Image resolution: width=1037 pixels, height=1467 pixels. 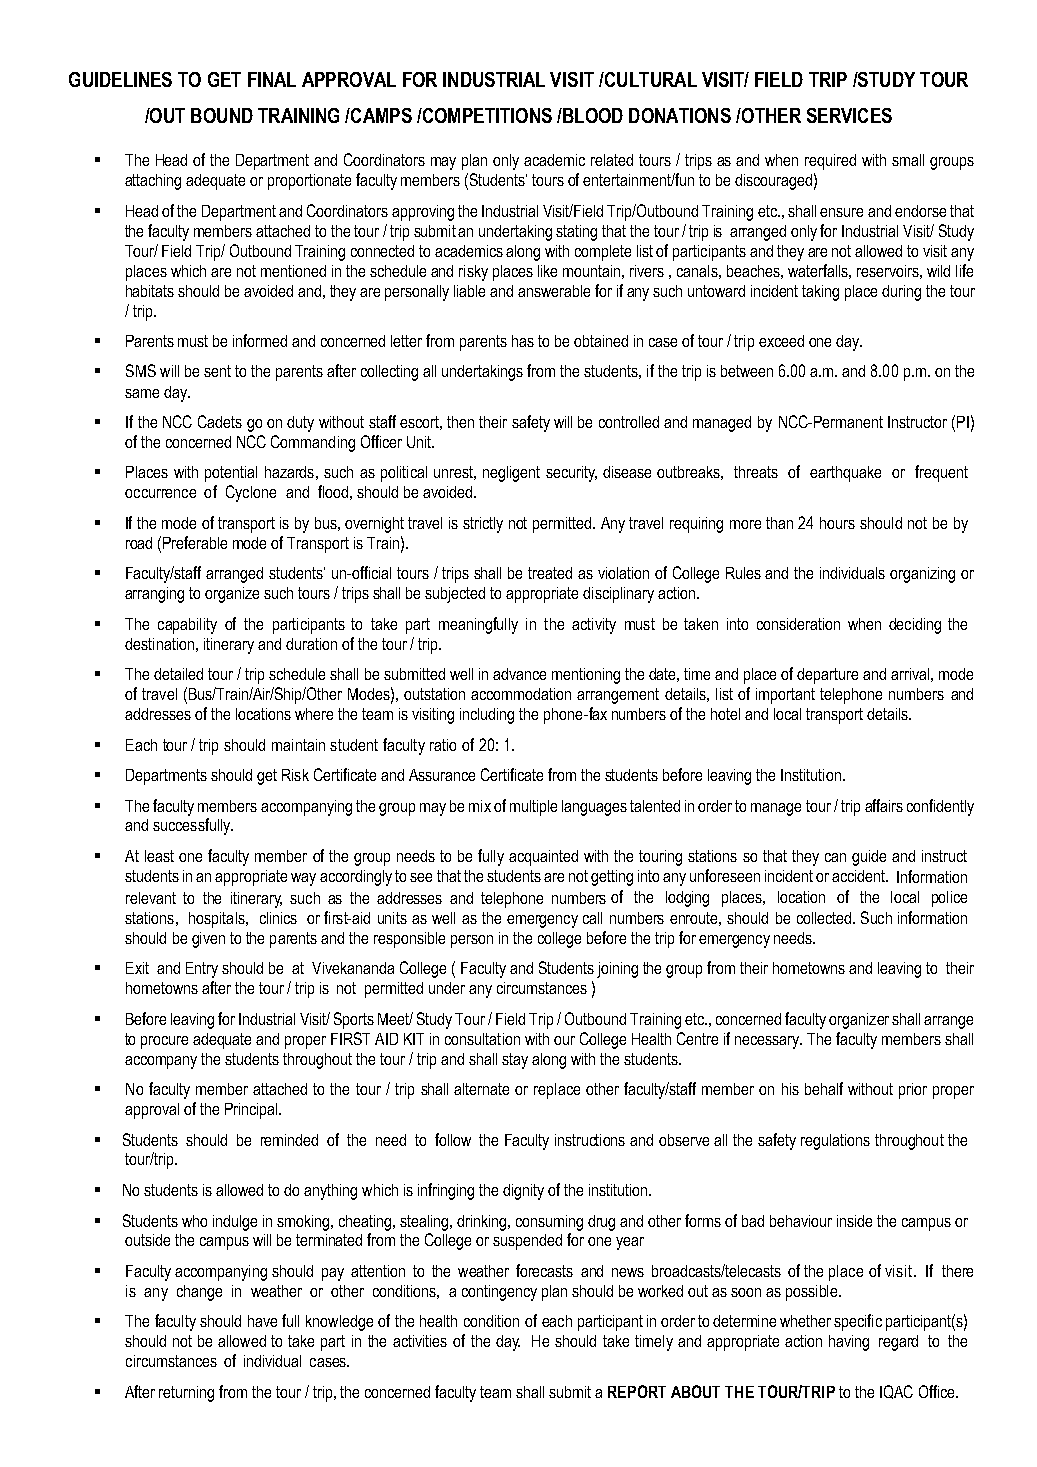 What do you see at coordinates (837, 523) in the screenshot?
I see `hours` at bounding box center [837, 523].
